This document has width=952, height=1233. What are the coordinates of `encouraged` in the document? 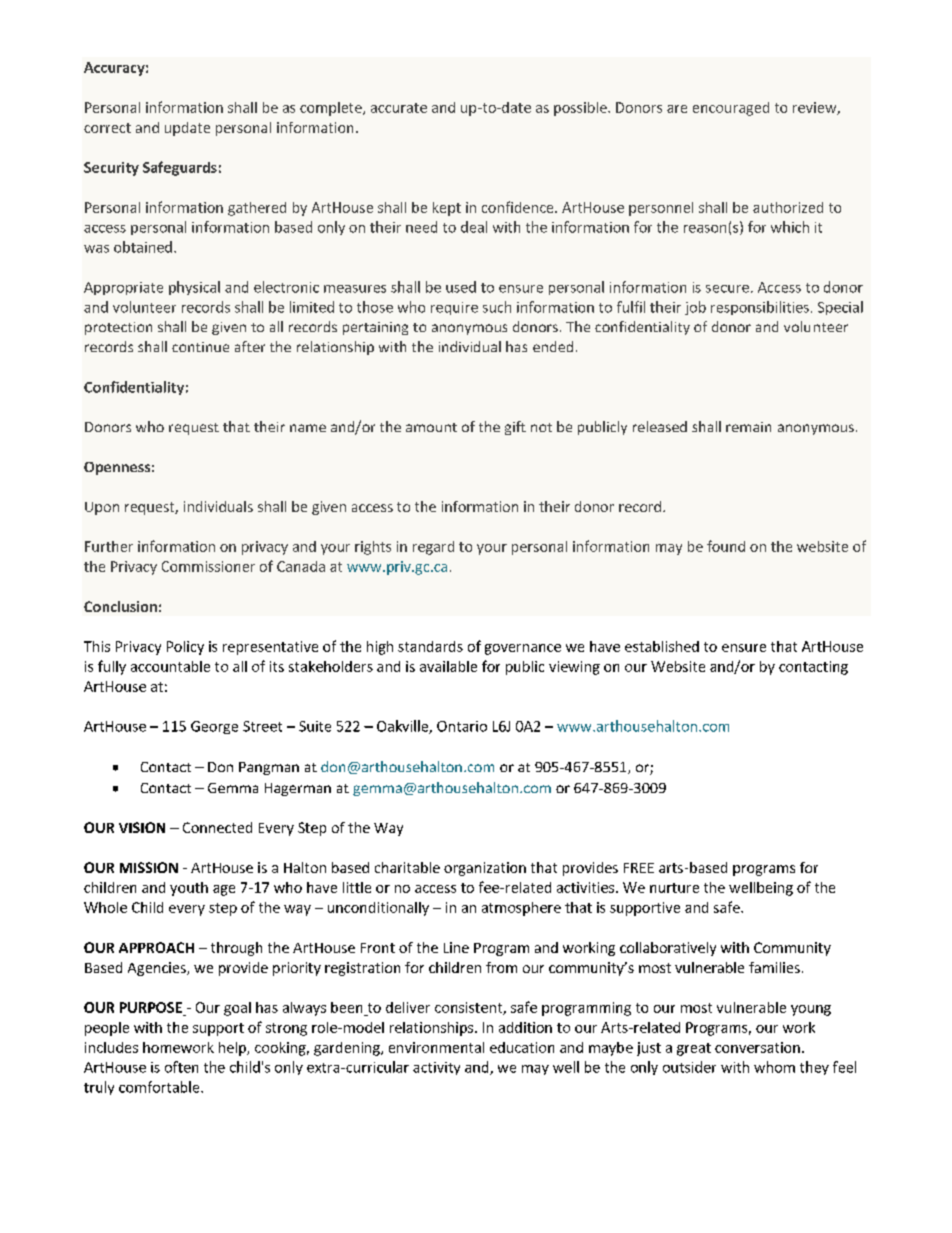 It's located at (731, 109).
